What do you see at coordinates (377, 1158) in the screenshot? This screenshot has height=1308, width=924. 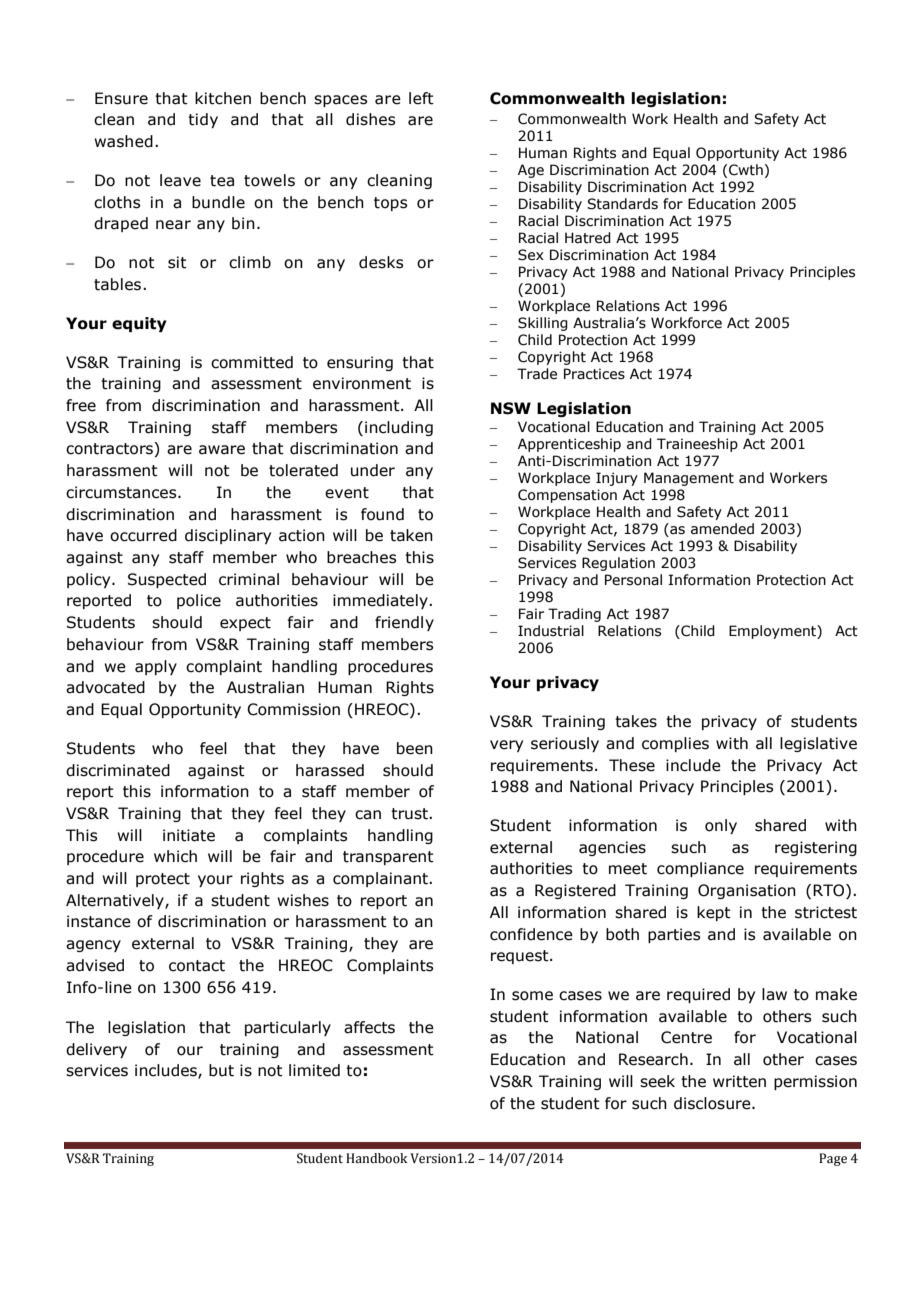 I see `Handbook` at bounding box center [377, 1158].
